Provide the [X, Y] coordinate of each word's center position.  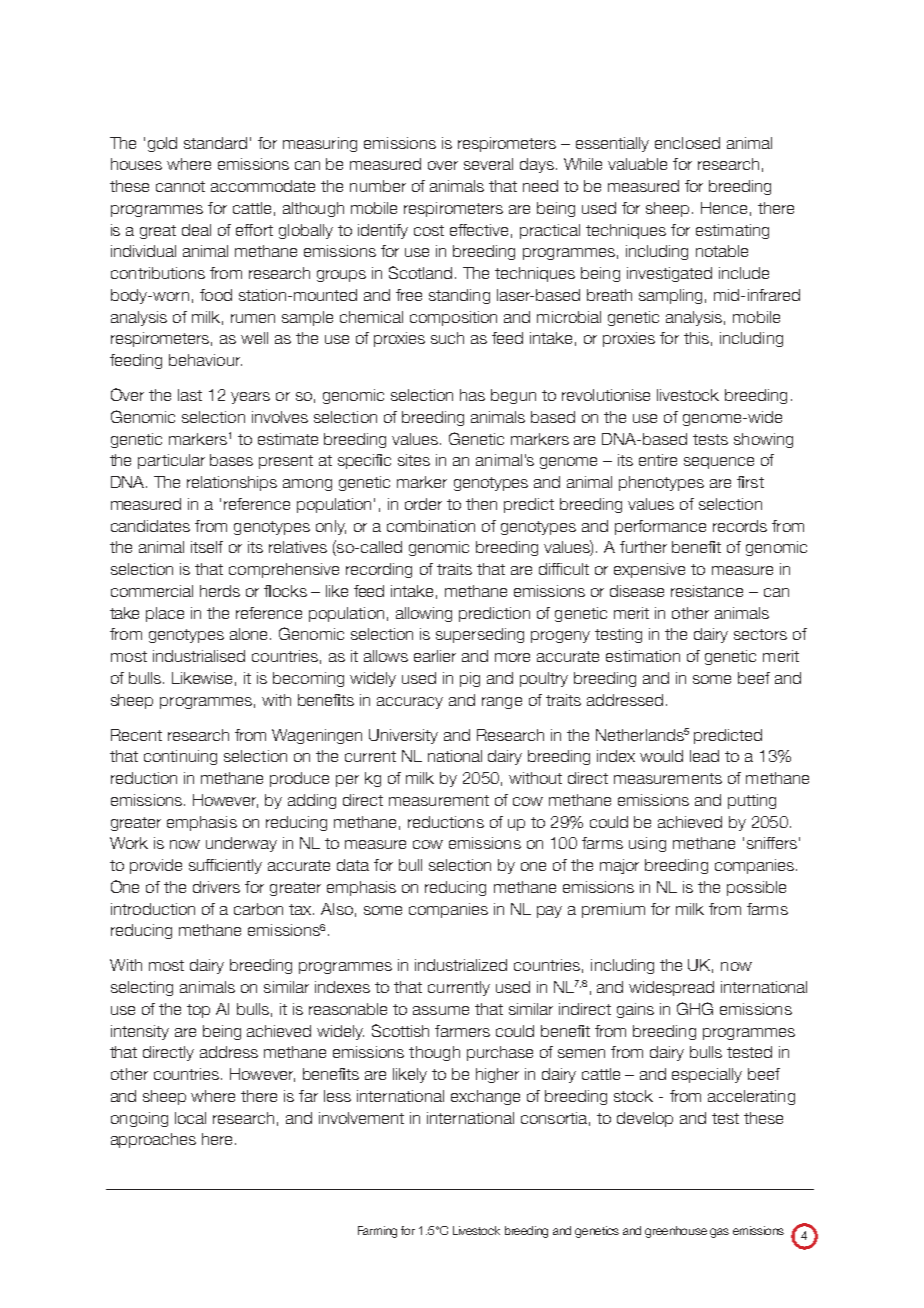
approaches [153, 1140]
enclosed [687, 143]
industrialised [199, 656]
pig [470, 679]
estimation [643, 656]
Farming [377, 1232]
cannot [180, 186]
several [488, 164]
